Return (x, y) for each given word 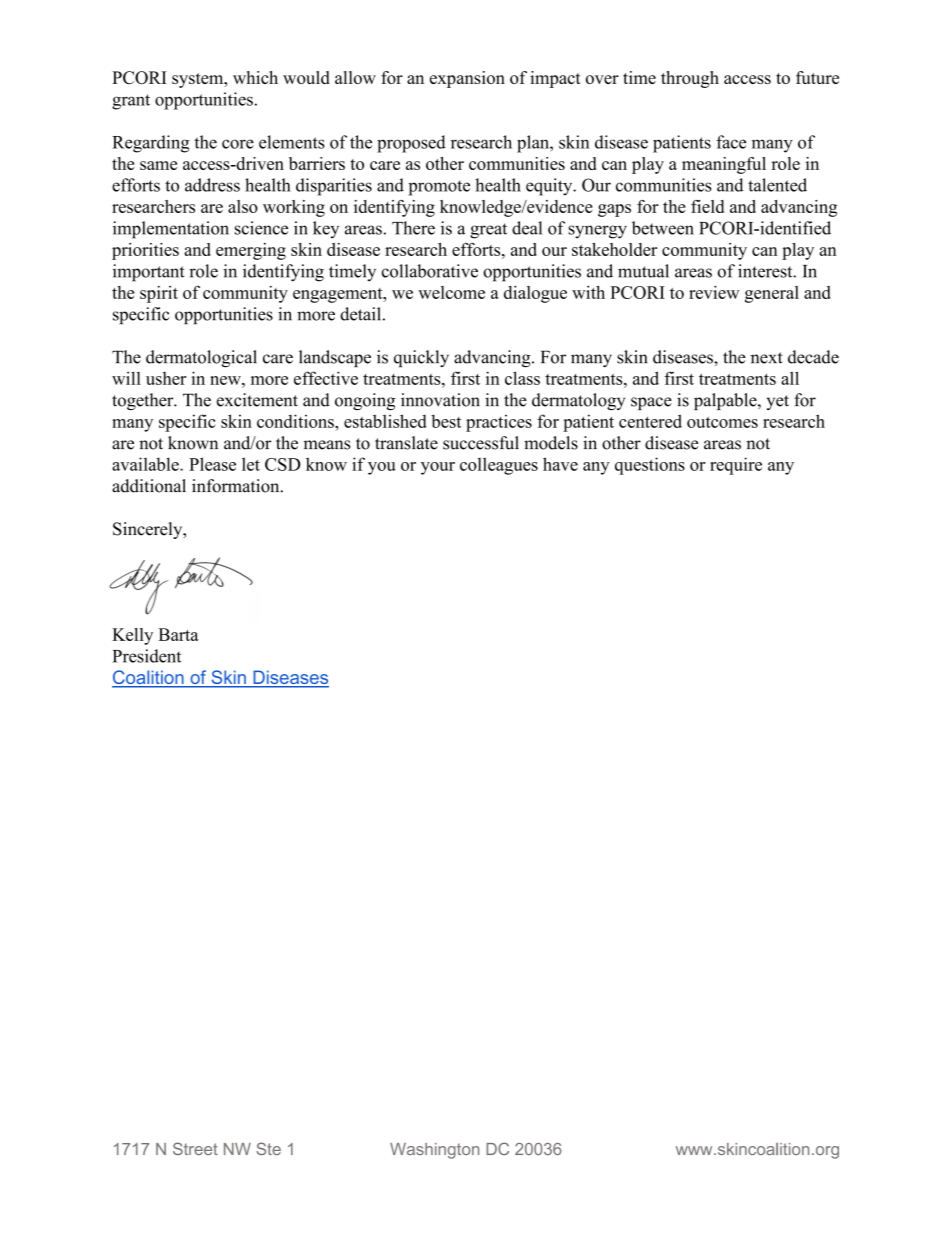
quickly (421, 358)
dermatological (201, 359)
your (438, 468)
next (767, 358)
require (736, 466)
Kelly (132, 636)
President (147, 656)
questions (650, 466)
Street (195, 1148)
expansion (467, 79)
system (199, 80)
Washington (434, 1151)
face (731, 142)
